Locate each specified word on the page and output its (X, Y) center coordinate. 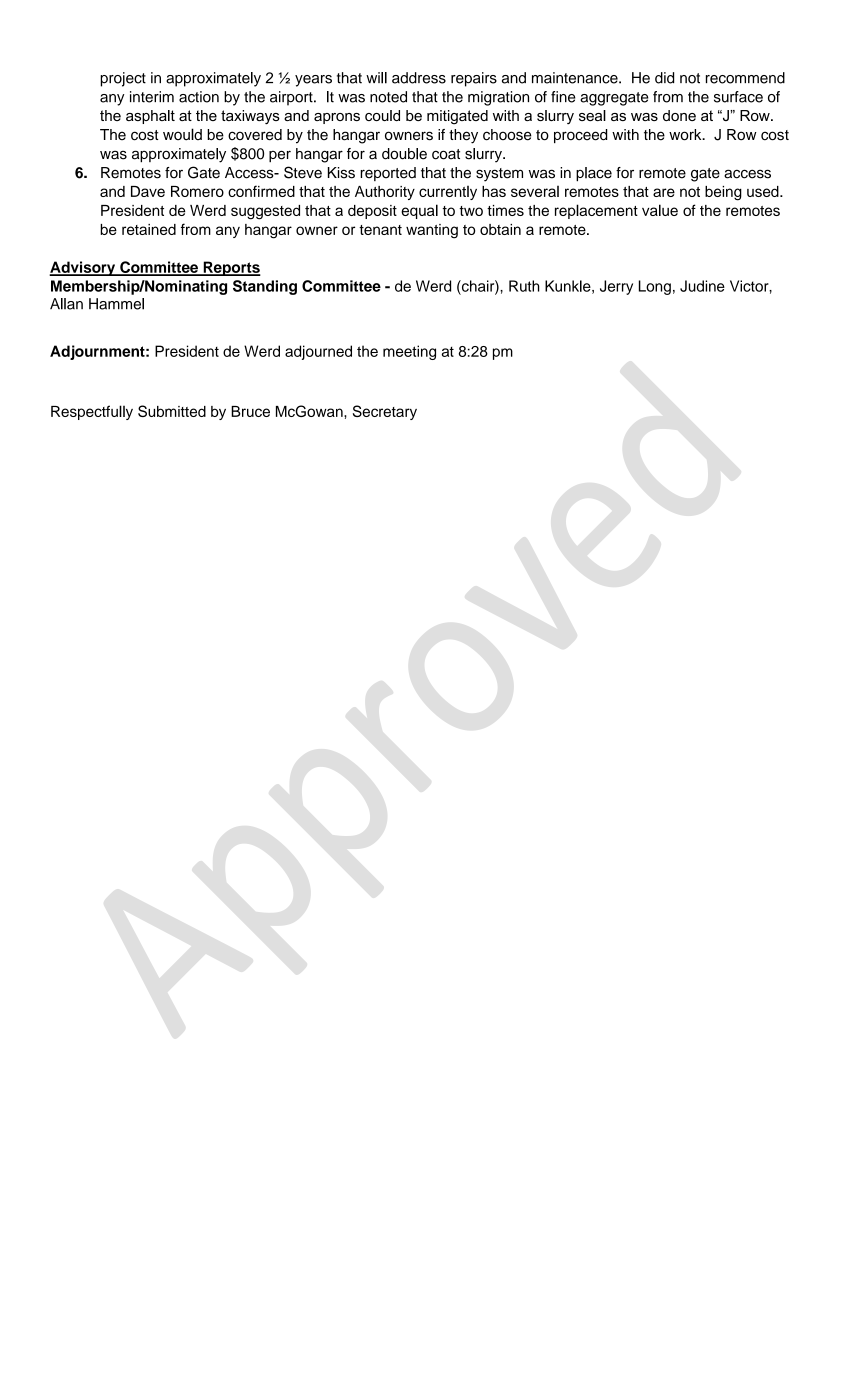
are (664, 192)
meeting (409, 352)
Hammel (116, 304)
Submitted (172, 411)
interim (152, 97)
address (419, 78)
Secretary (385, 412)
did (664, 78)
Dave (148, 191)
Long (655, 287)
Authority (385, 193)
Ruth (524, 286)
